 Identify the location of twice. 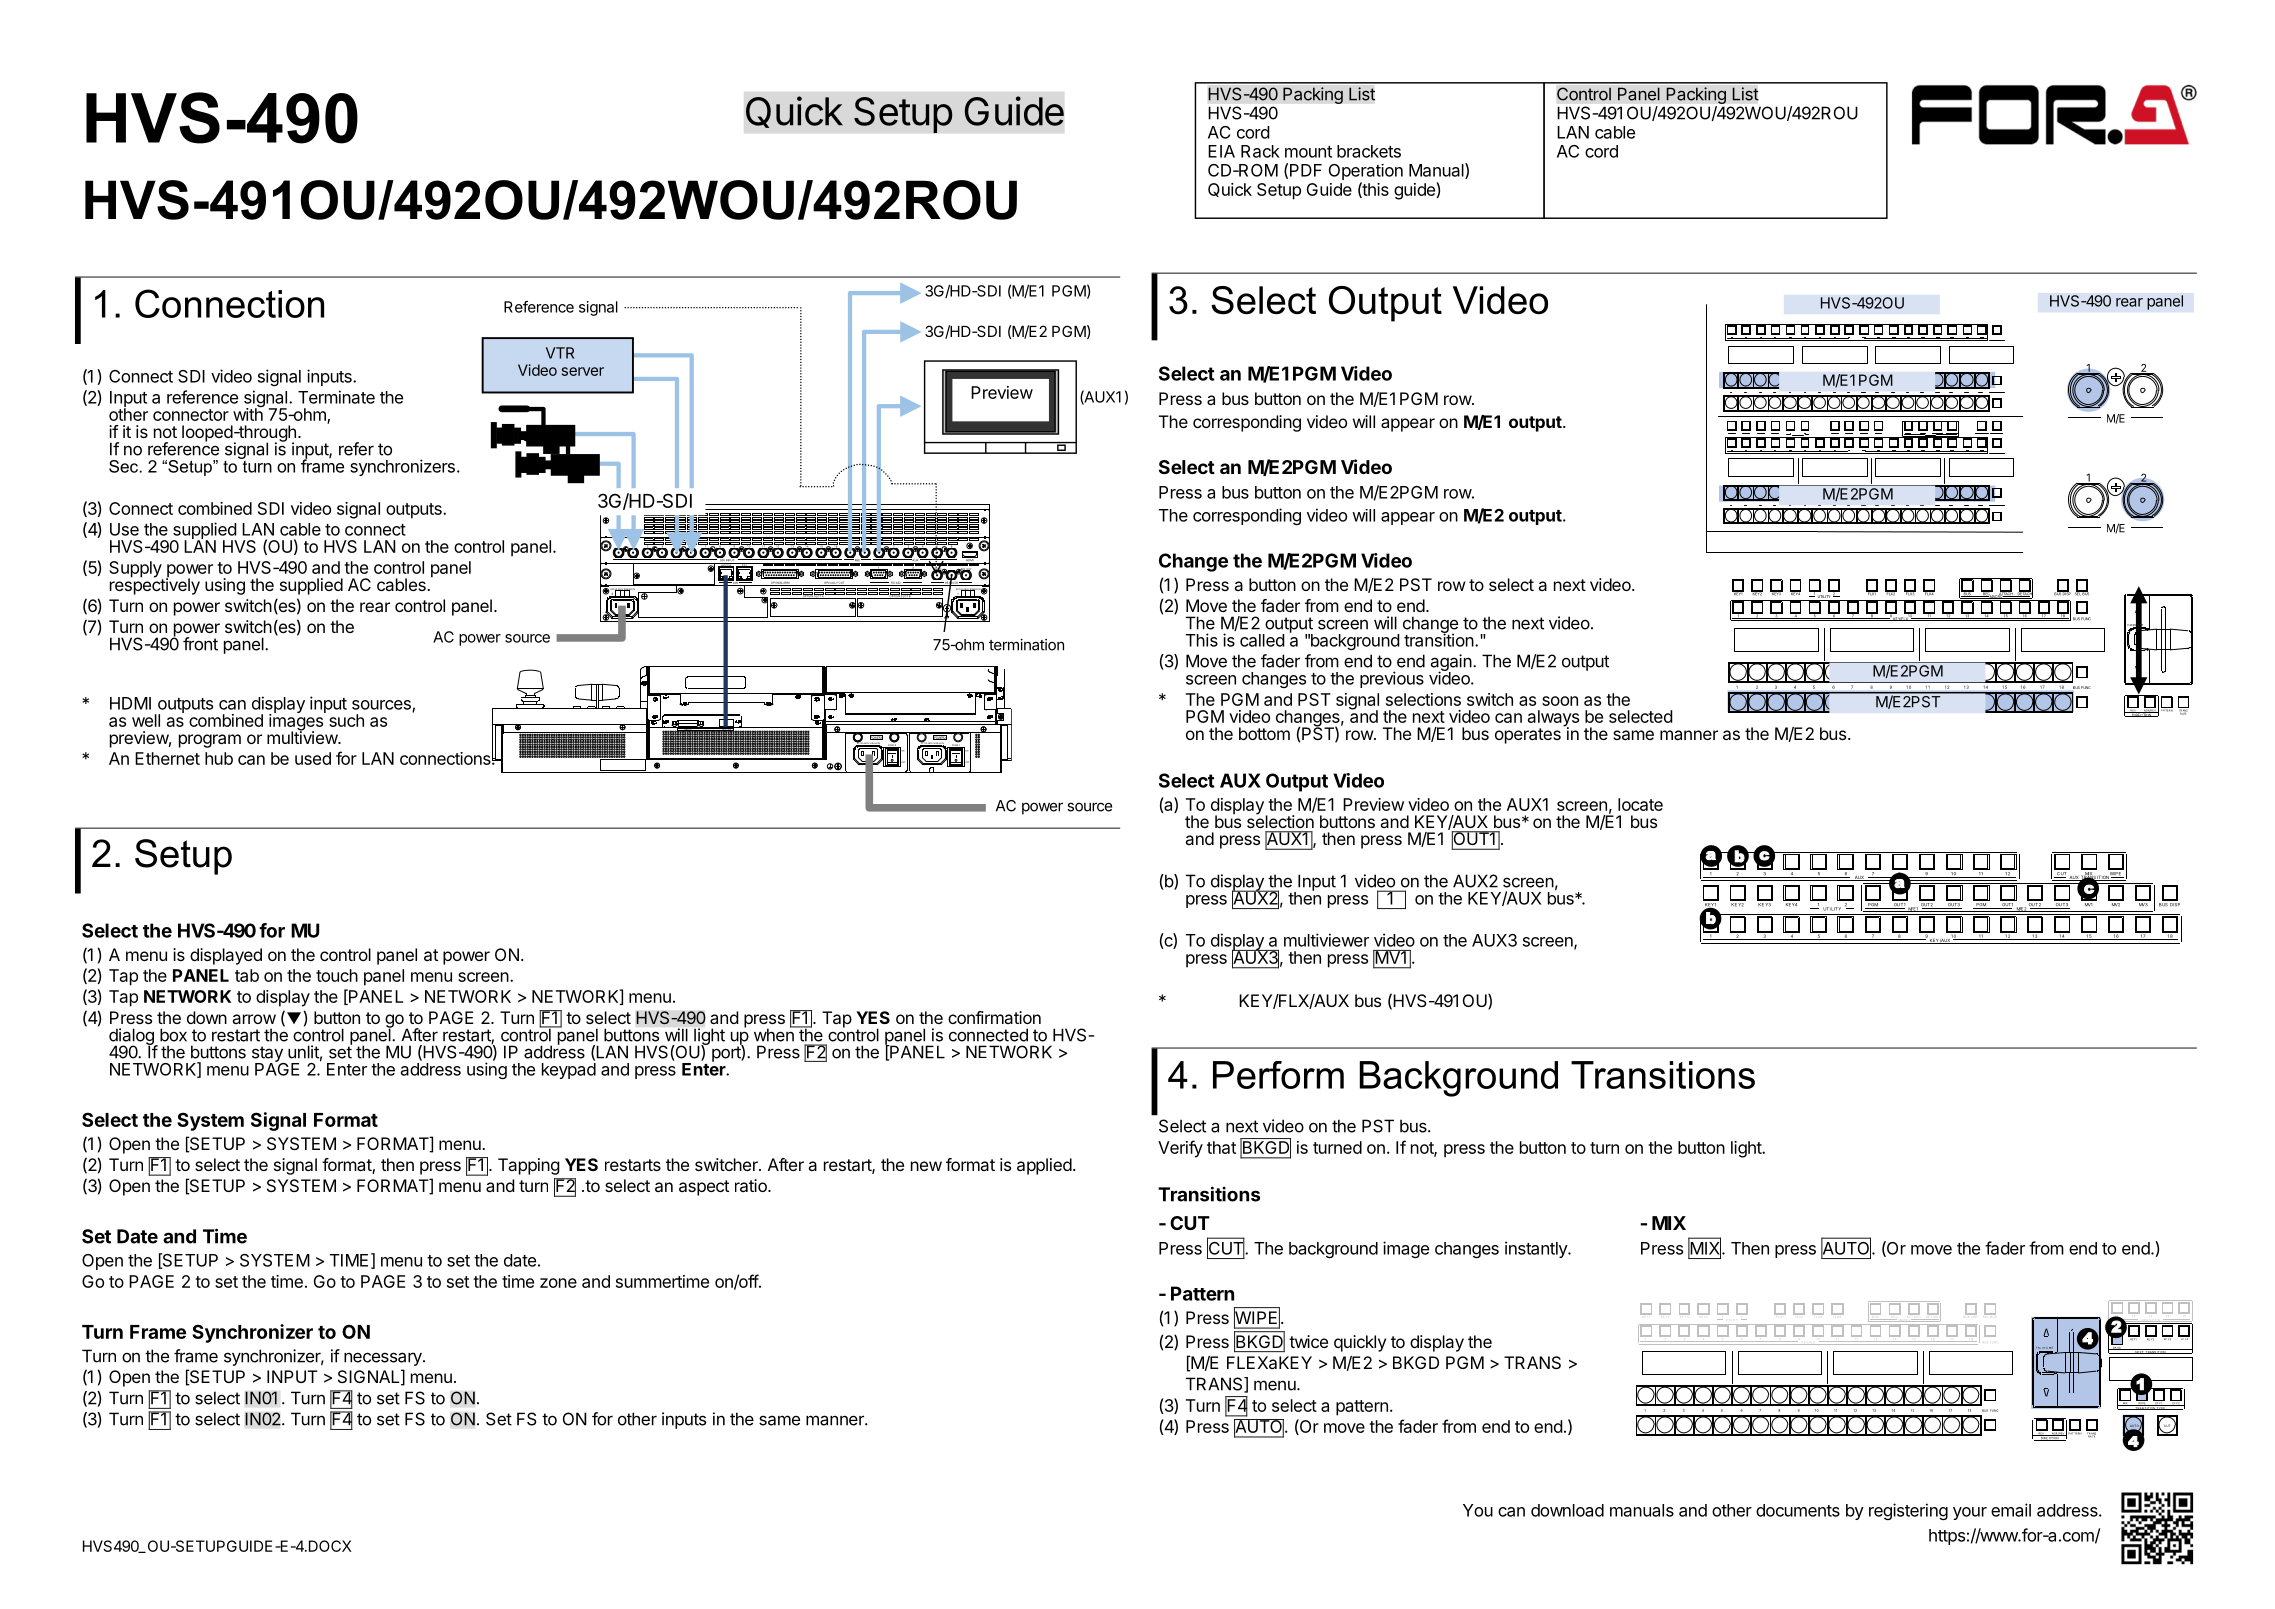
(1308, 1341).
